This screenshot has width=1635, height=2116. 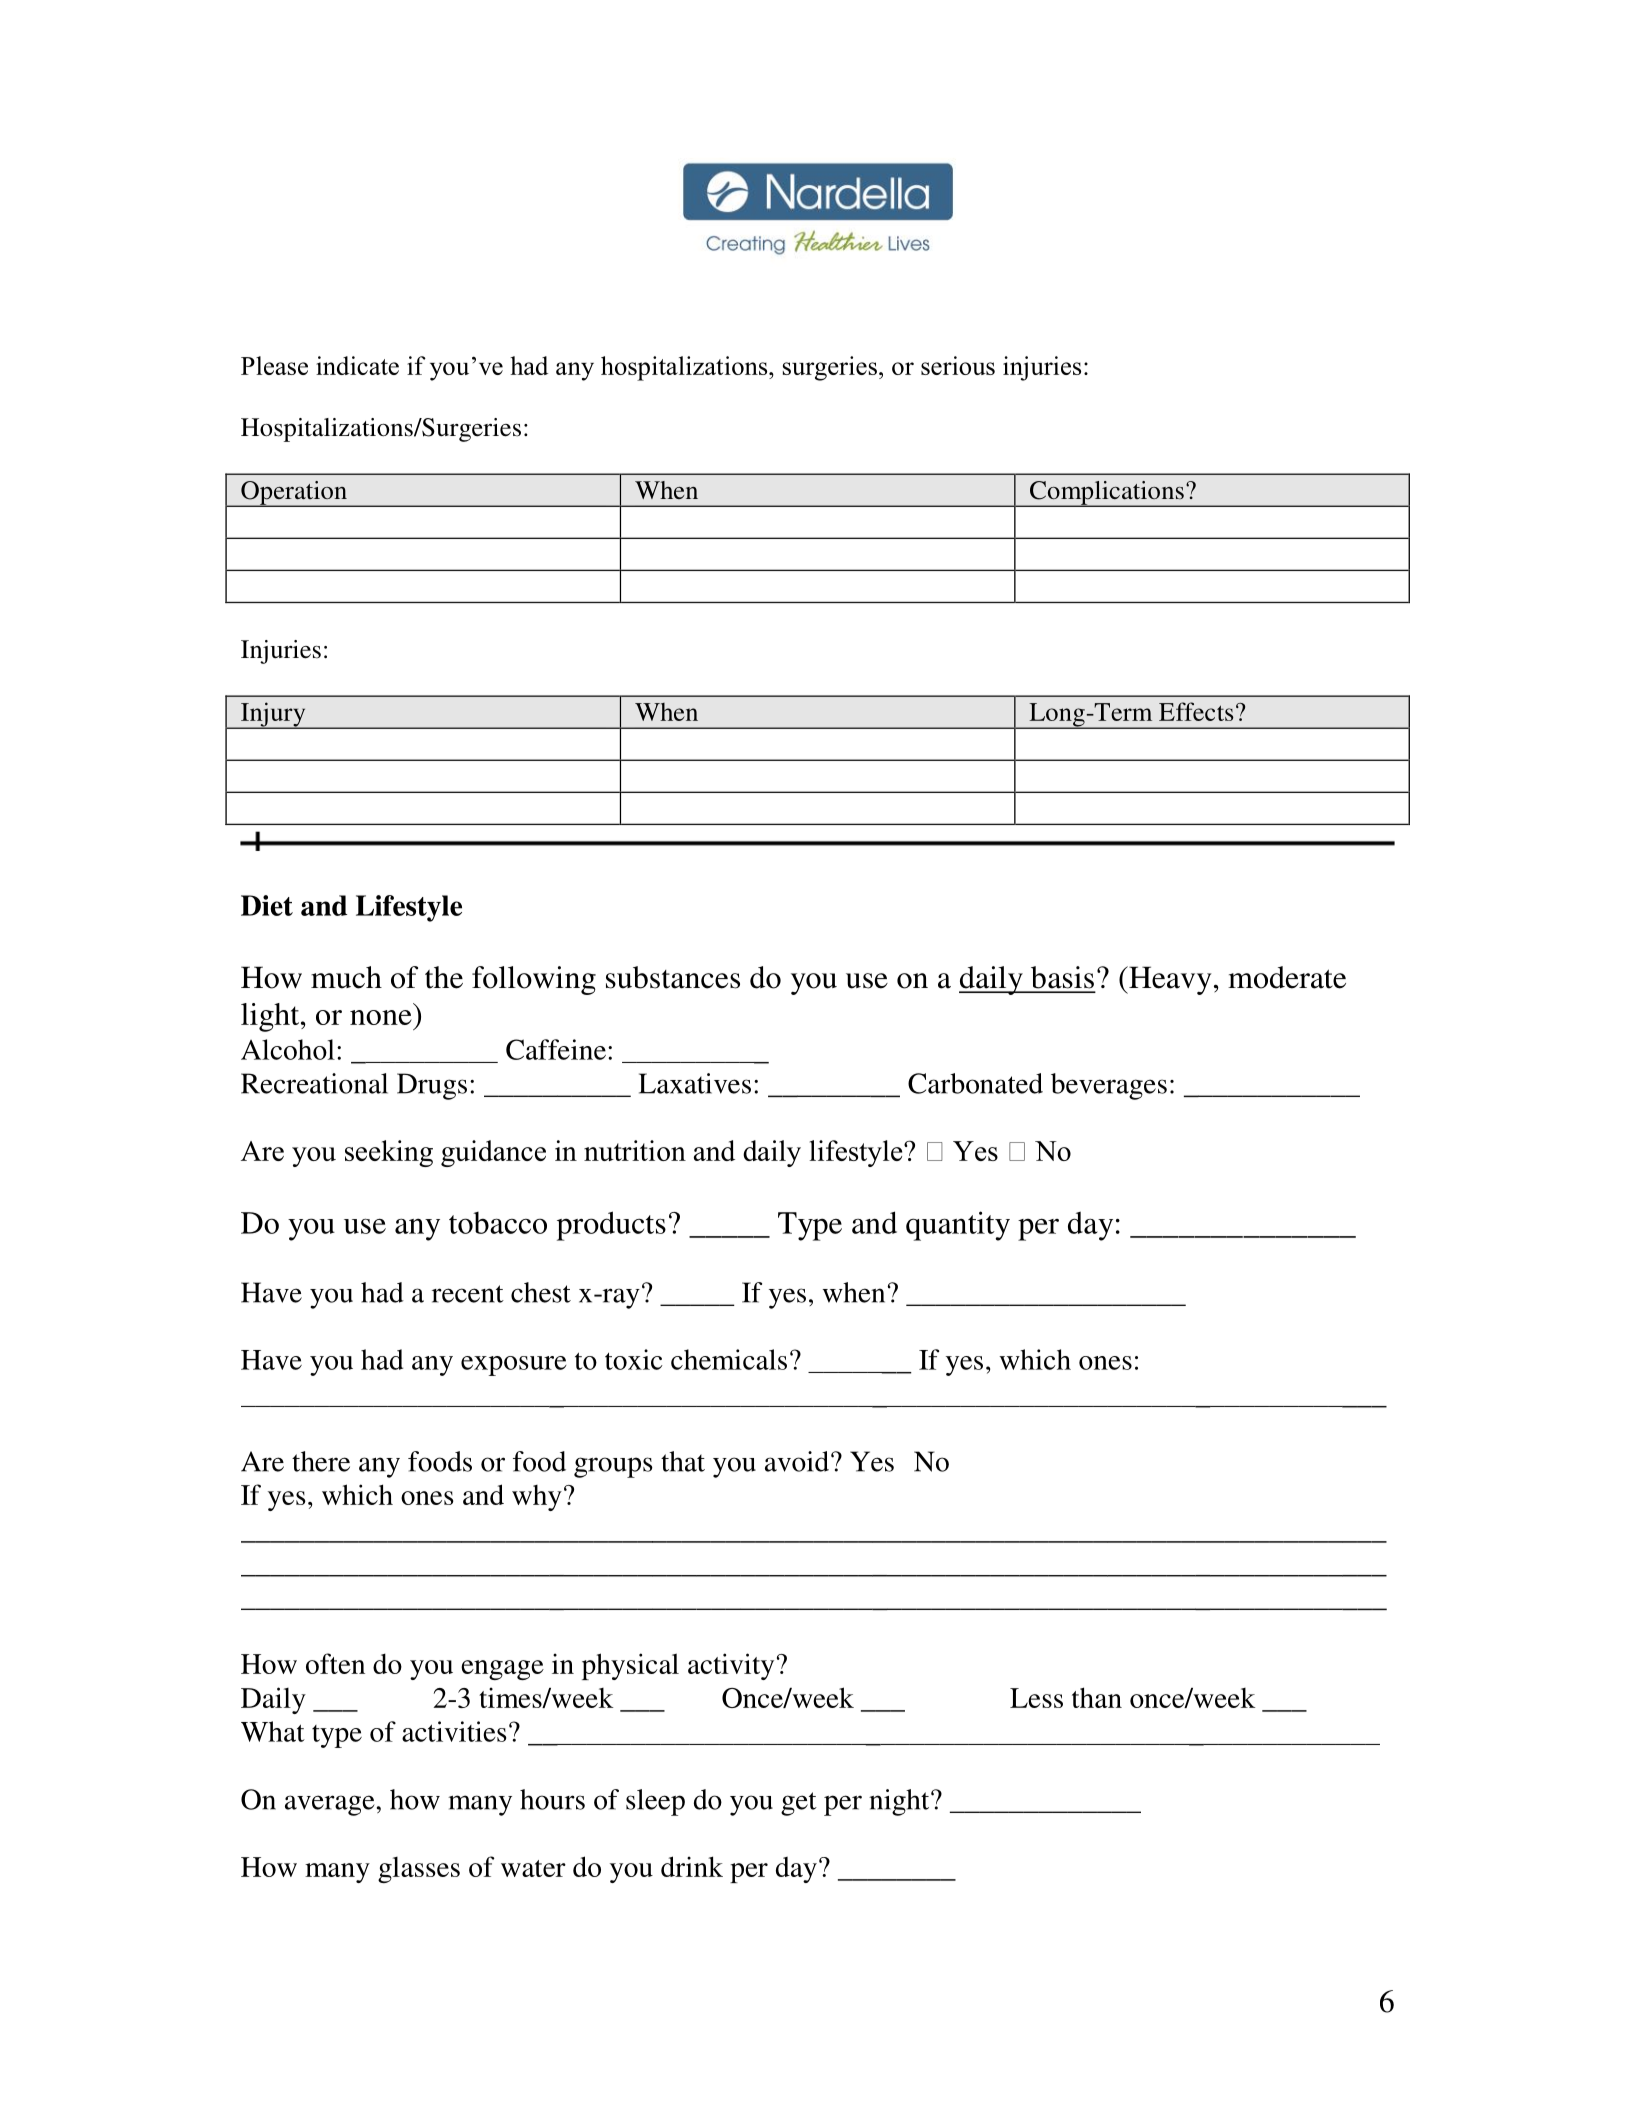 I want to click on indicate, so click(x=357, y=365).
